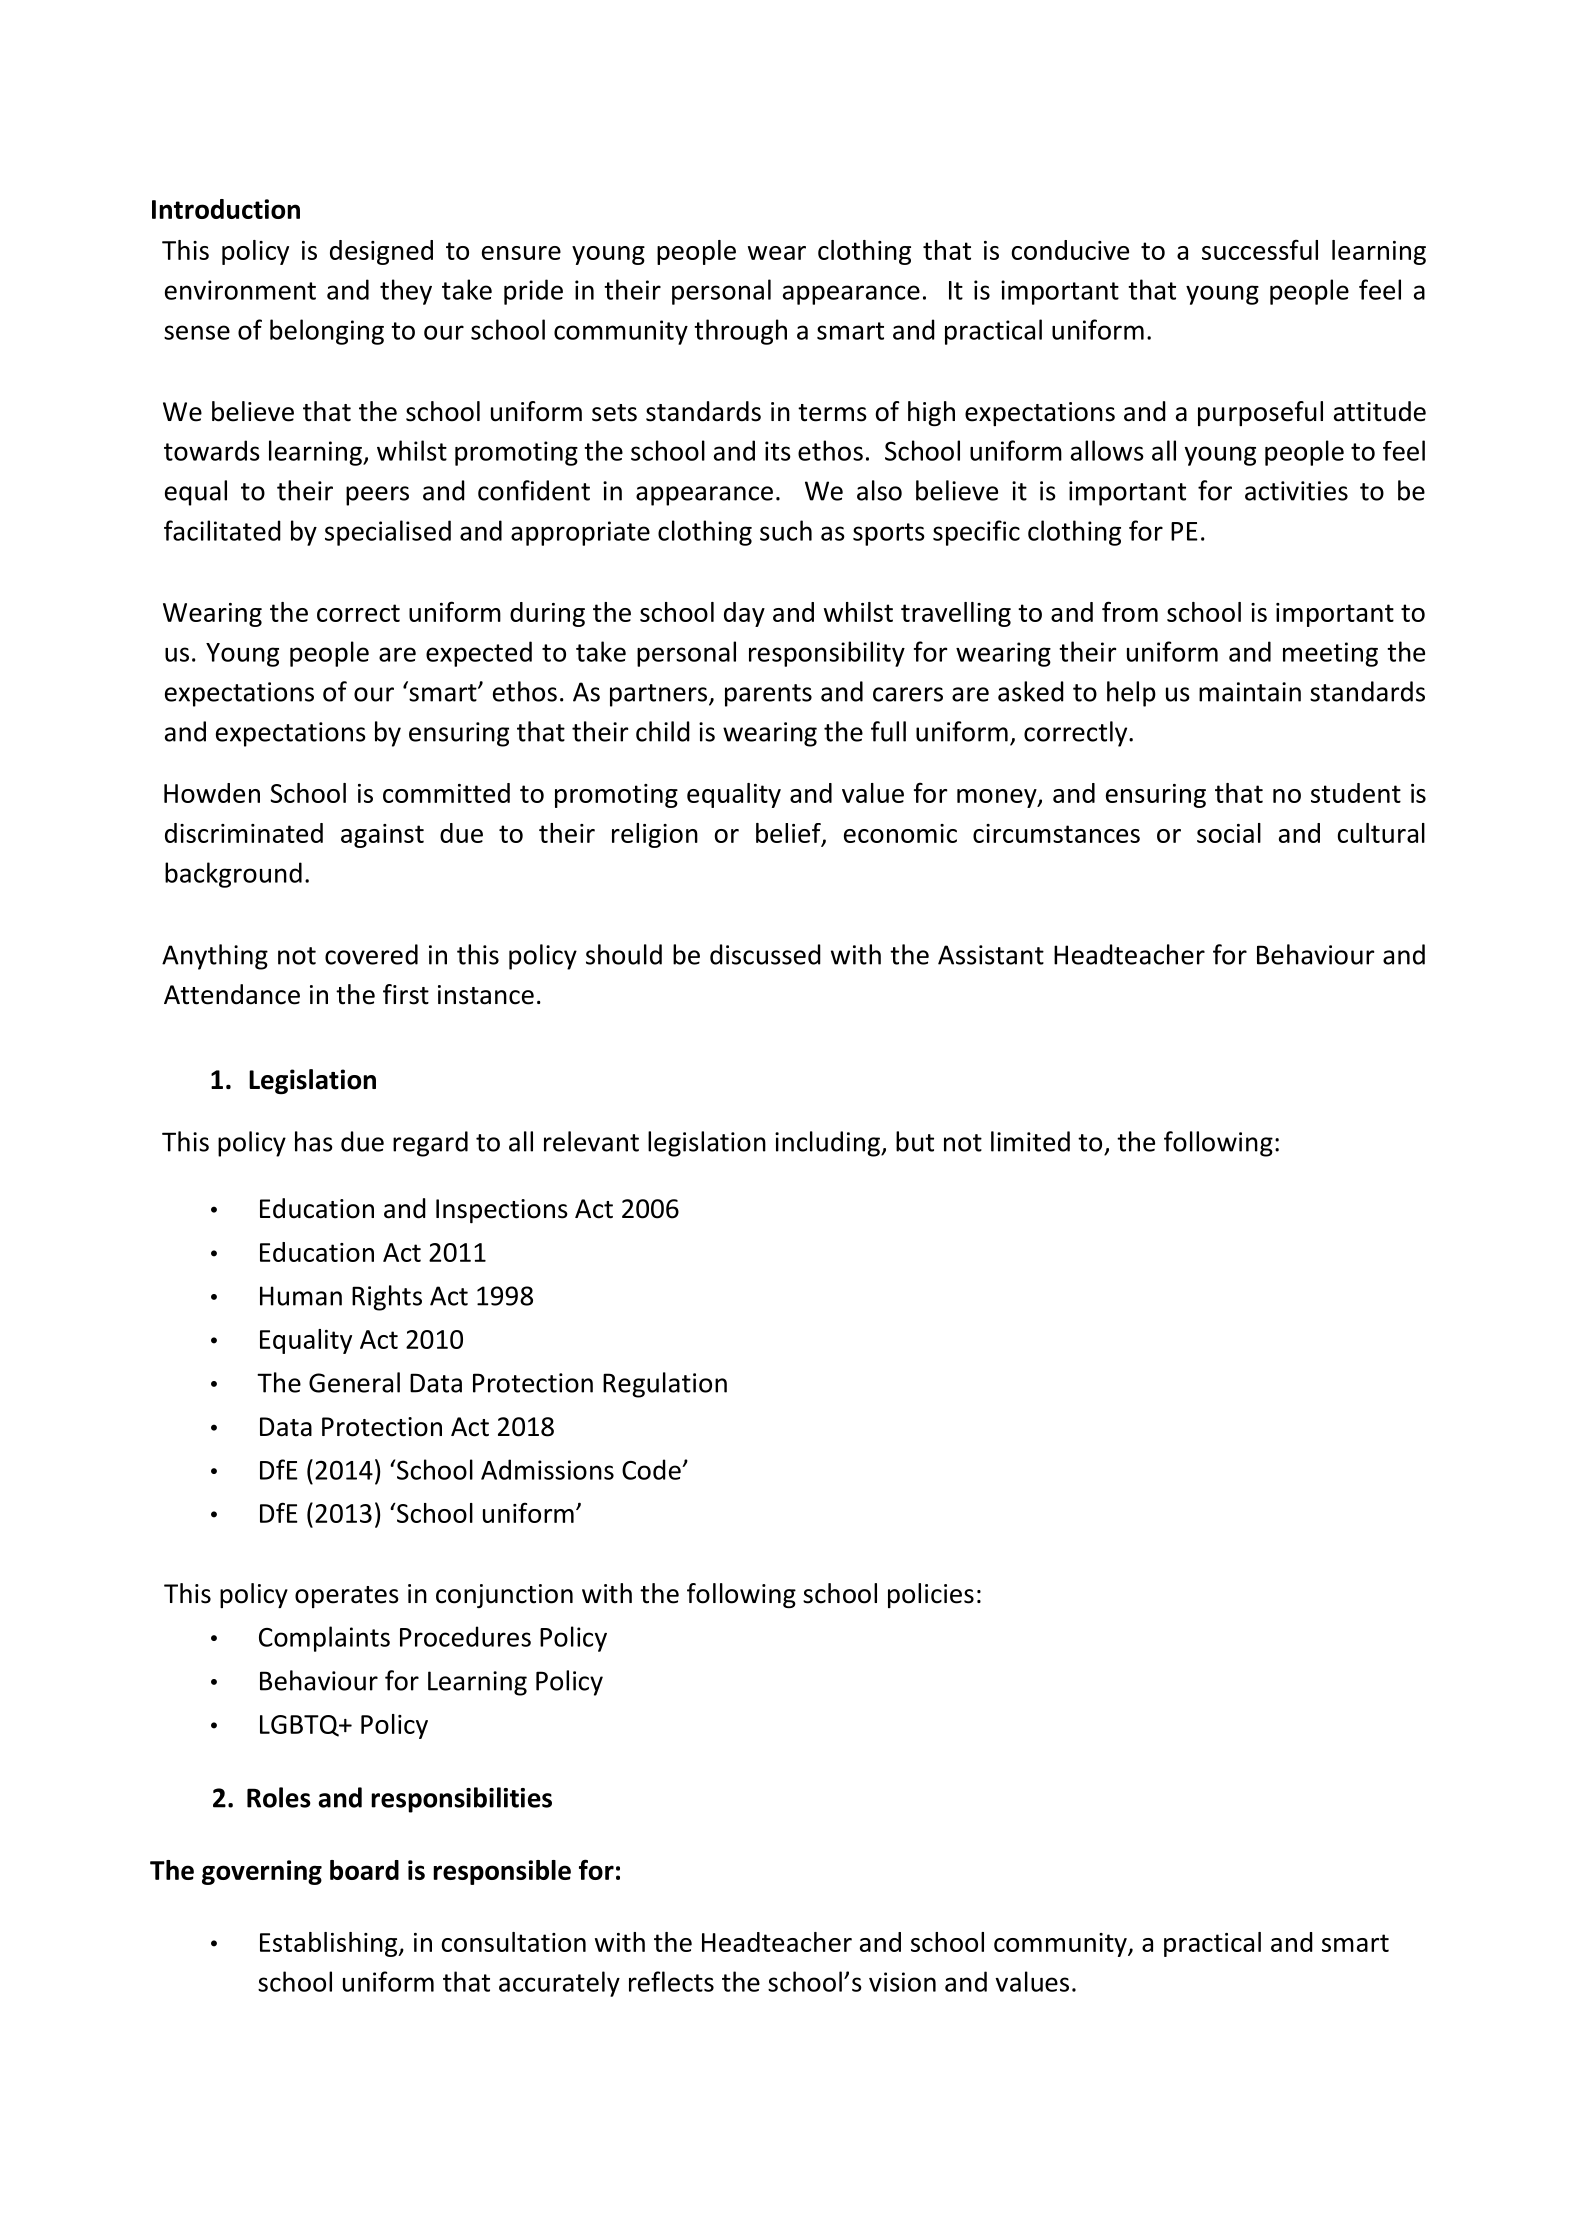  What do you see at coordinates (314, 1141) in the screenshot?
I see `has` at bounding box center [314, 1141].
